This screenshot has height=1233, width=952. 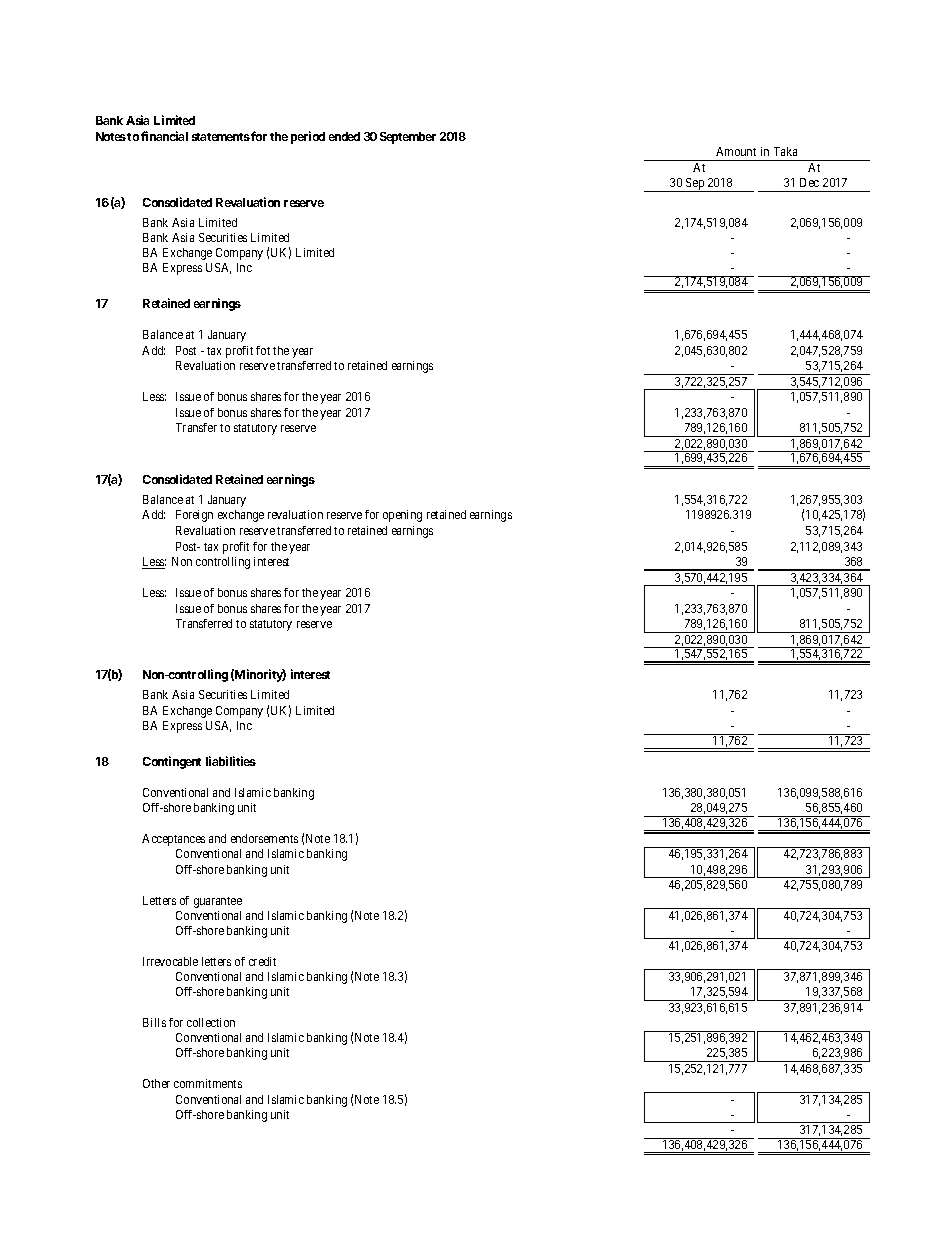 I want to click on Dec, so click(x=809, y=182).
